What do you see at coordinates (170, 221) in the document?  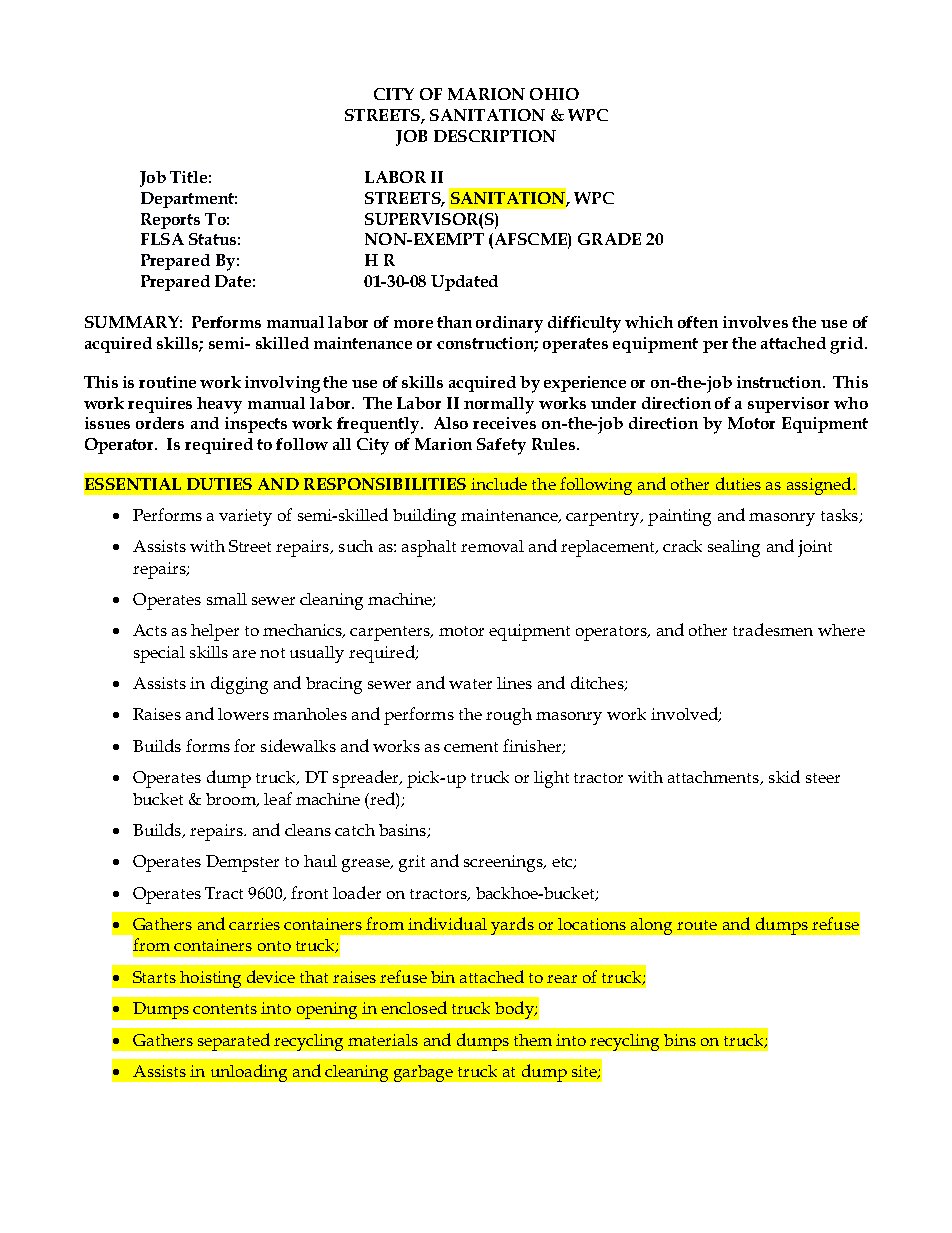 I see `Reports` at bounding box center [170, 221].
